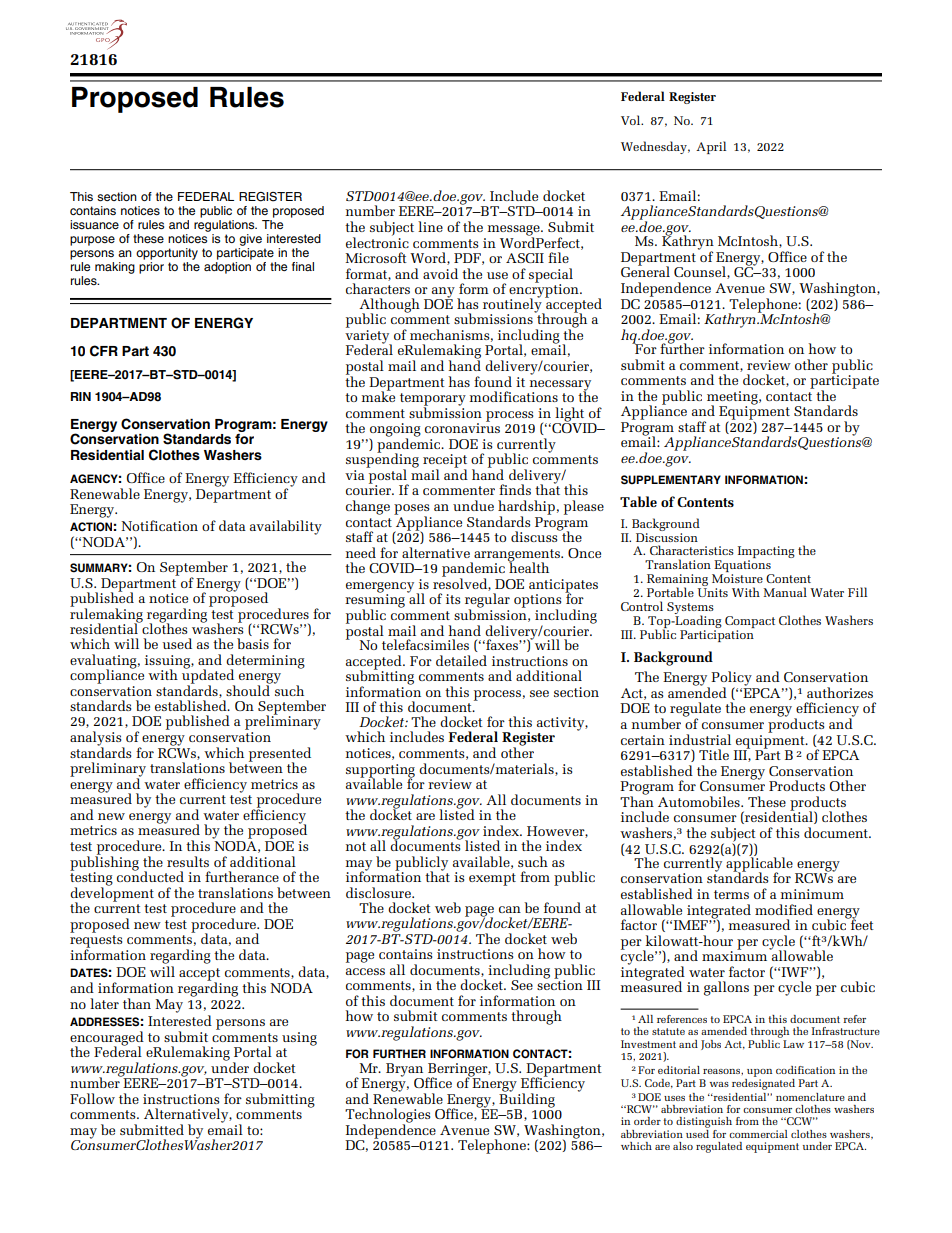 The height and width of the page is (1233, 952). Describe the element at coordinates (208, 676) in the page. I see `updated` at that location.
